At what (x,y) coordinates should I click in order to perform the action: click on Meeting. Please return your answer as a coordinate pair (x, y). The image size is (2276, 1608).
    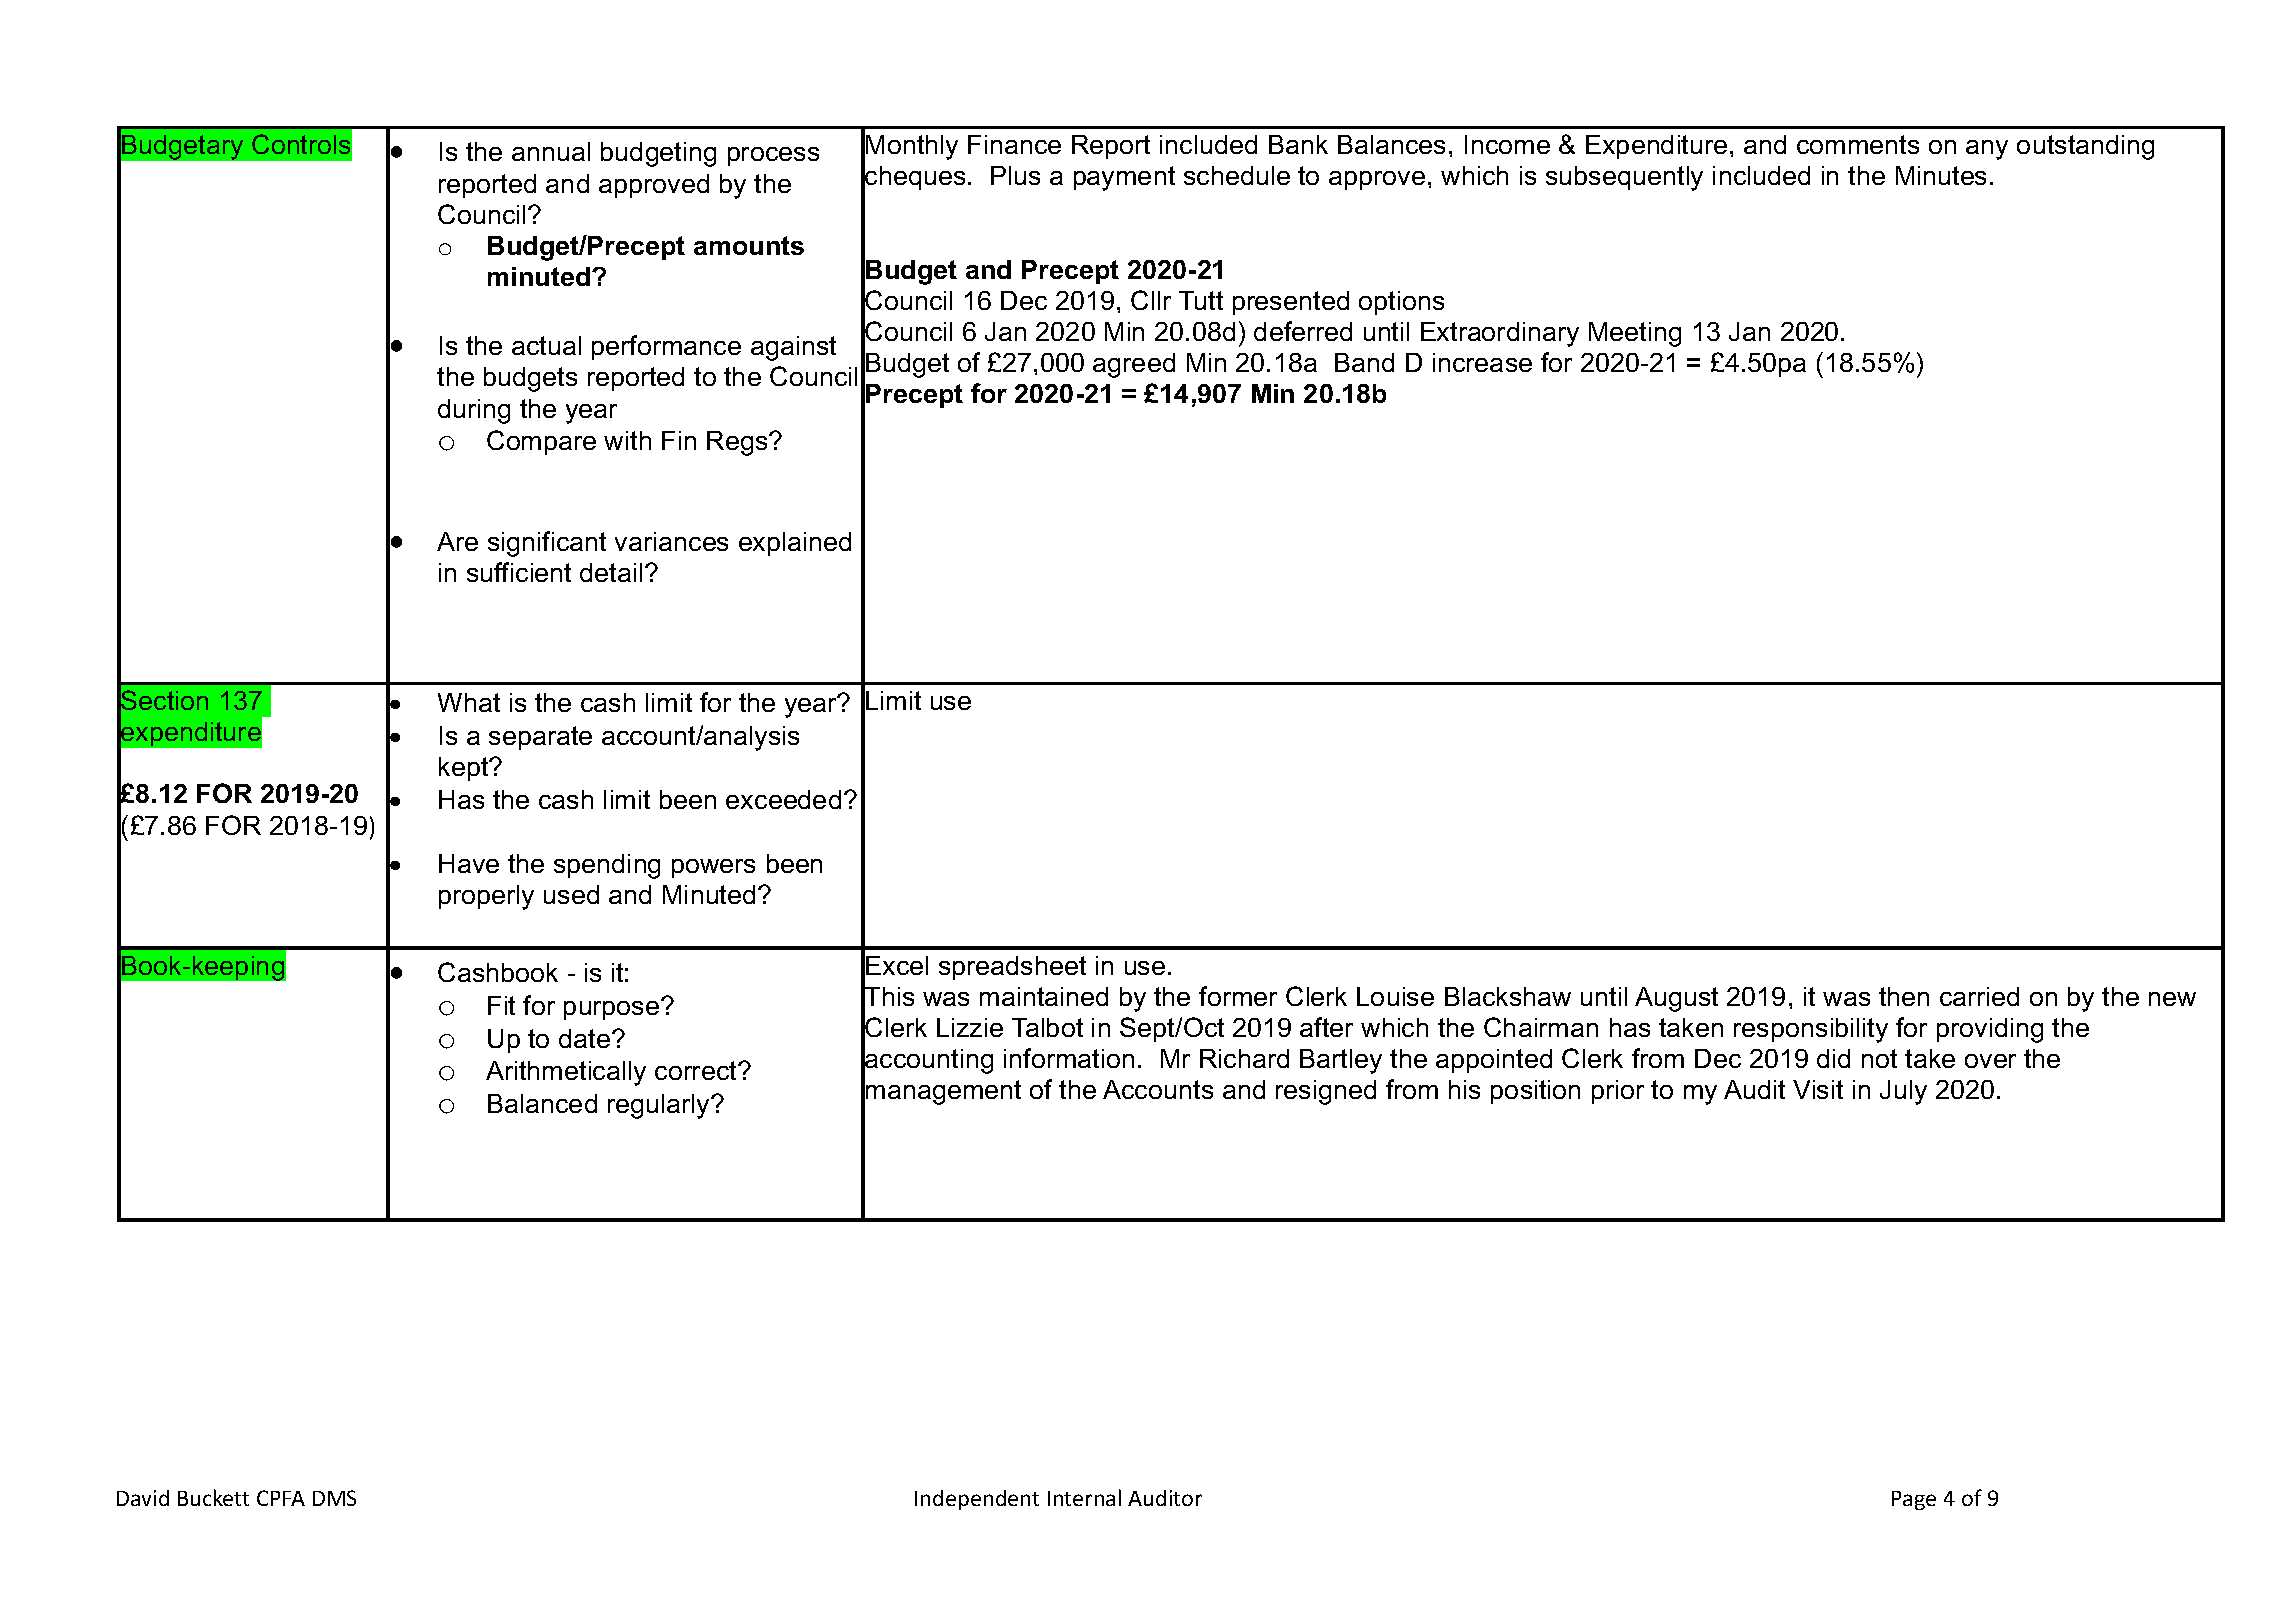
    Looking at the image, I should click on (1635, 334).
